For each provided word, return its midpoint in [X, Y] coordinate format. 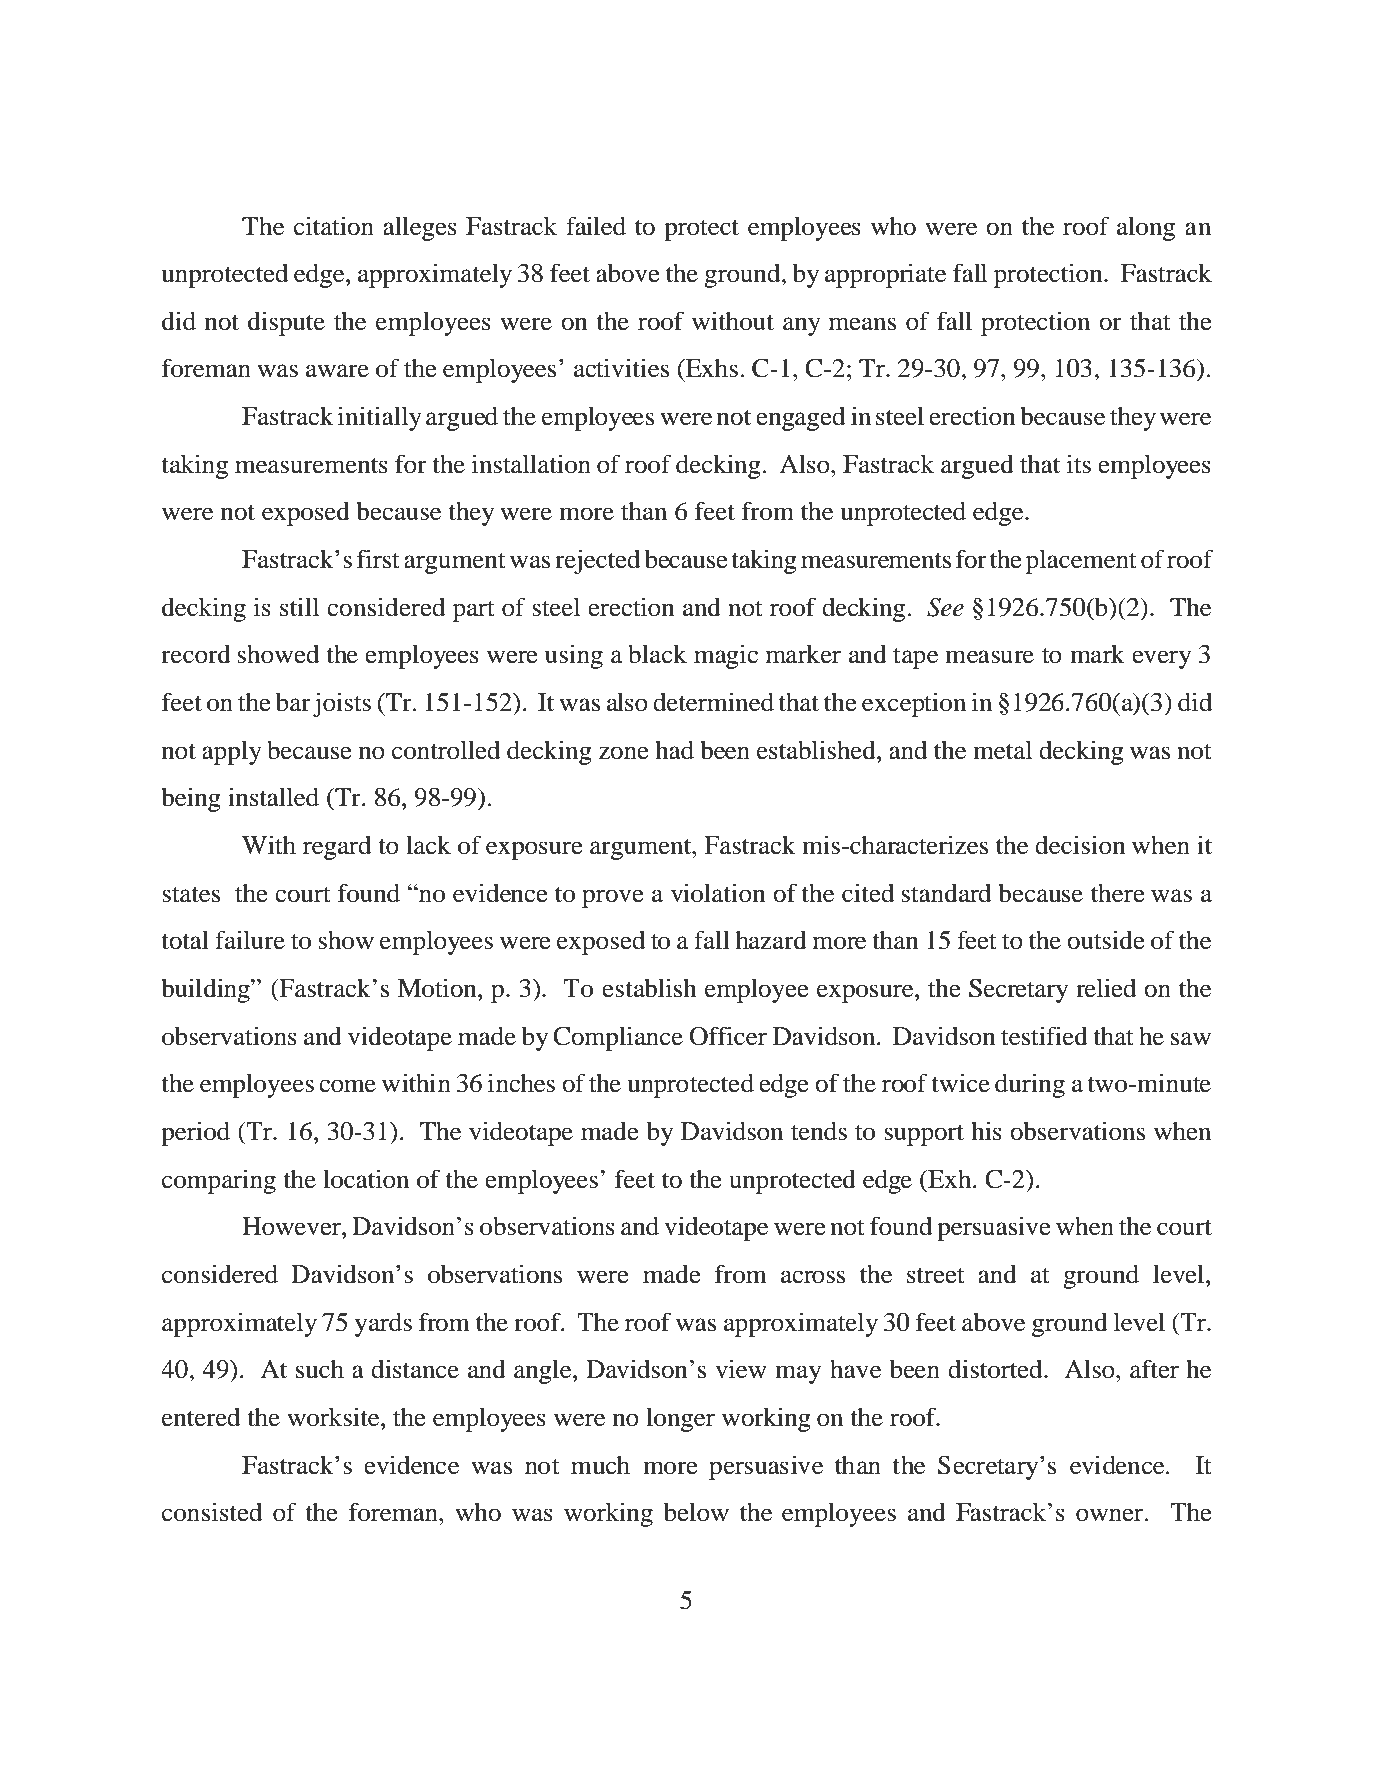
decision [1080, 845]
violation [718, 893]
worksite [334, 1417]
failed [596, 226]
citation [334, 226]
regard [337, 848]
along [1146, 228]
